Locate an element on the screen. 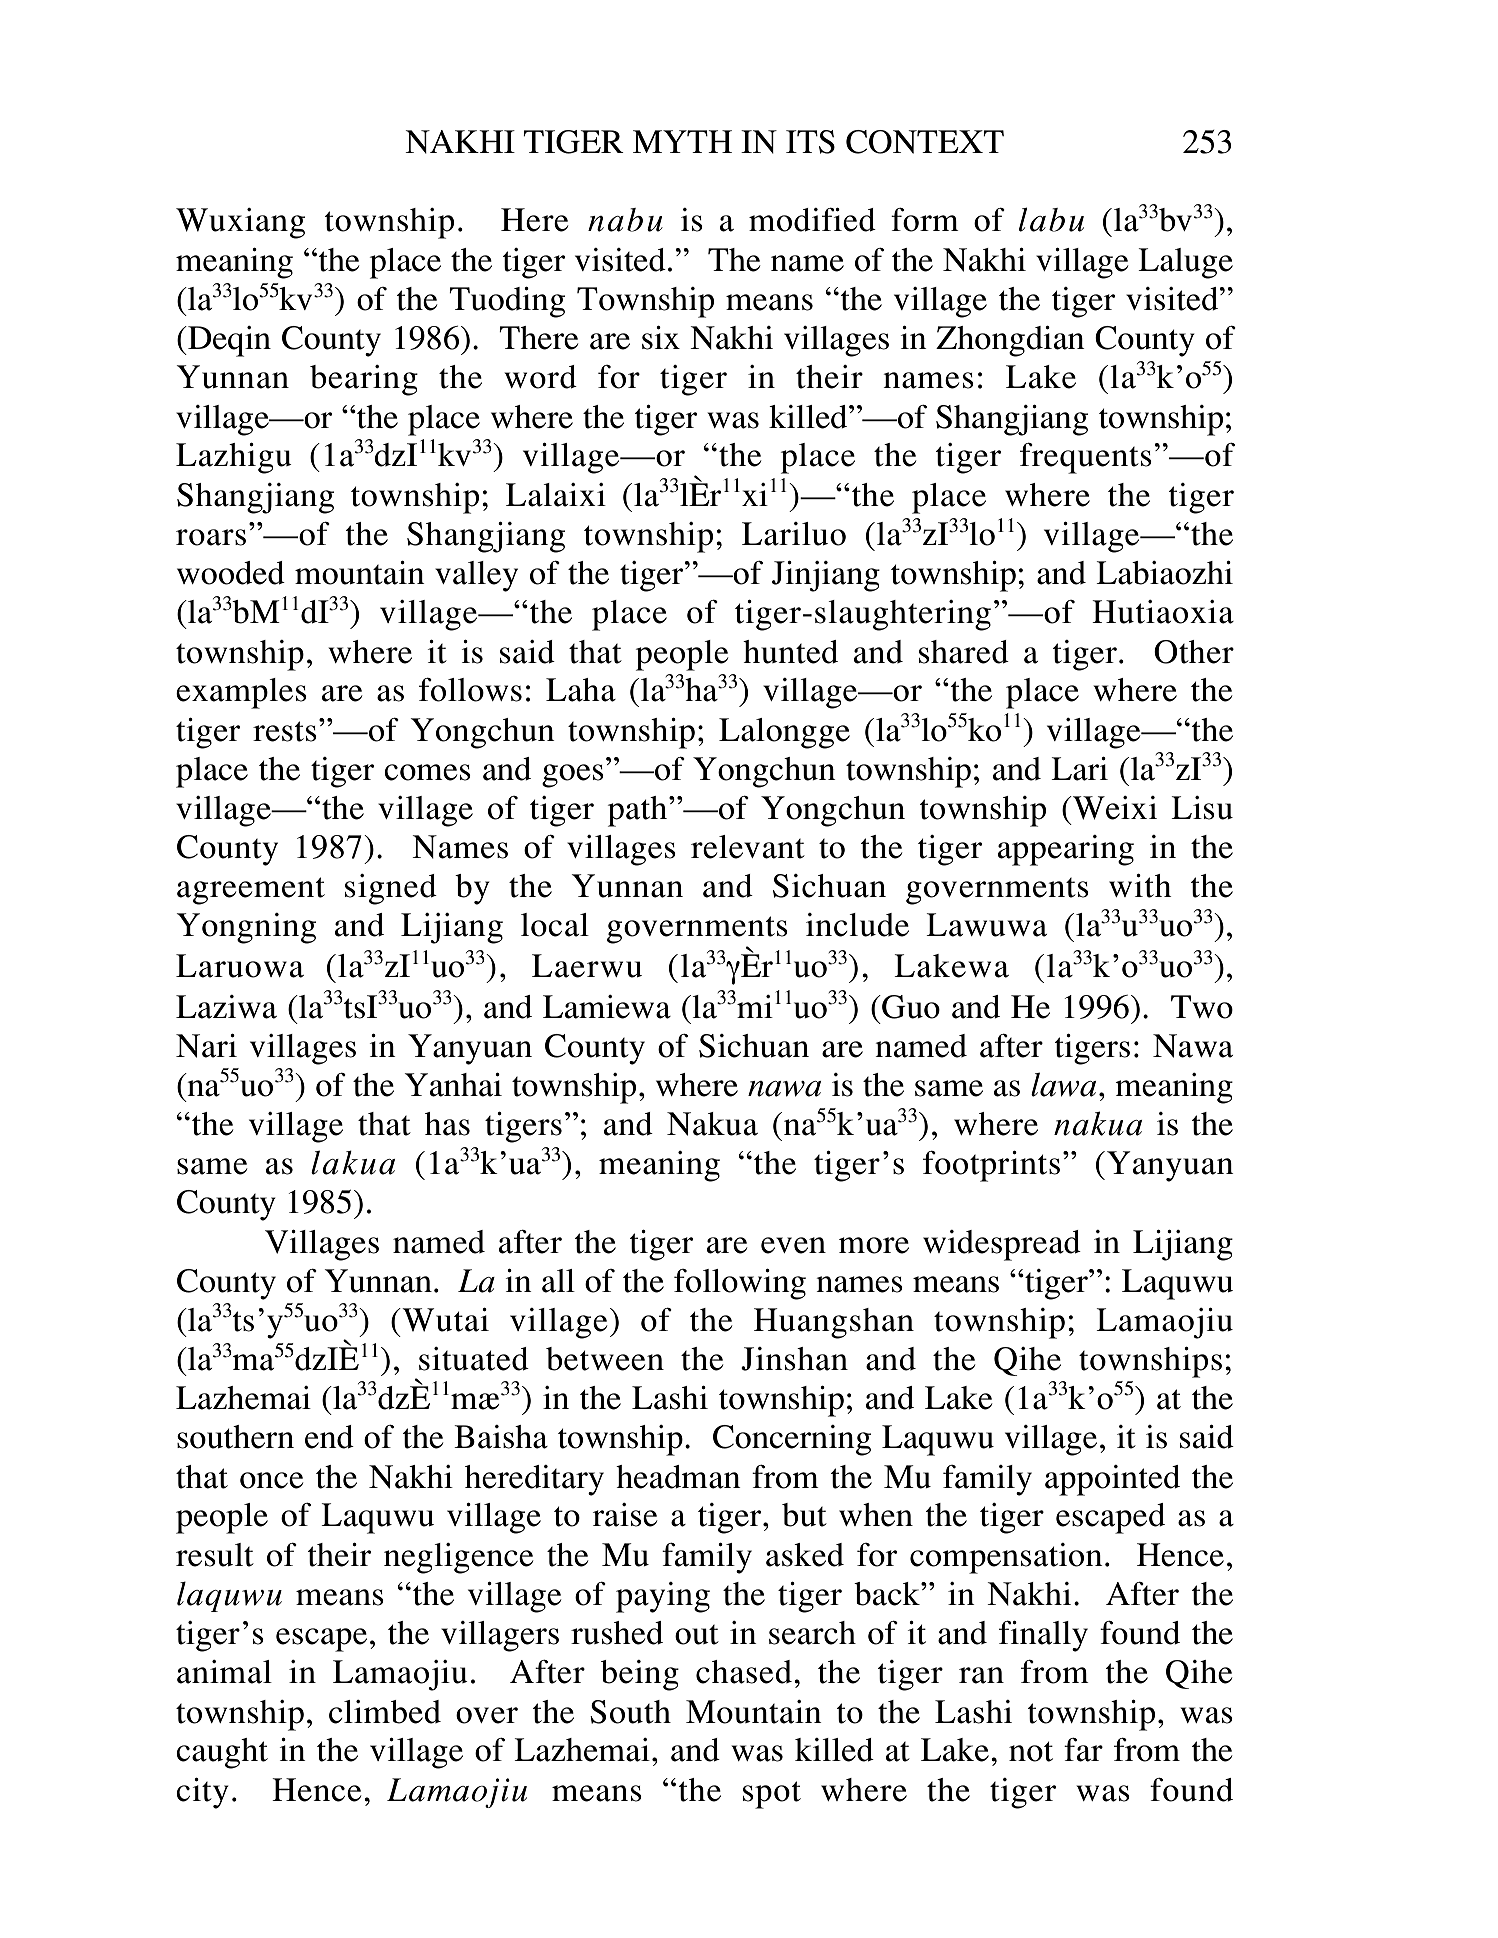 The width and height of the screenshot is (1498, 1938). spot is located at coordinates (772, 1795).
